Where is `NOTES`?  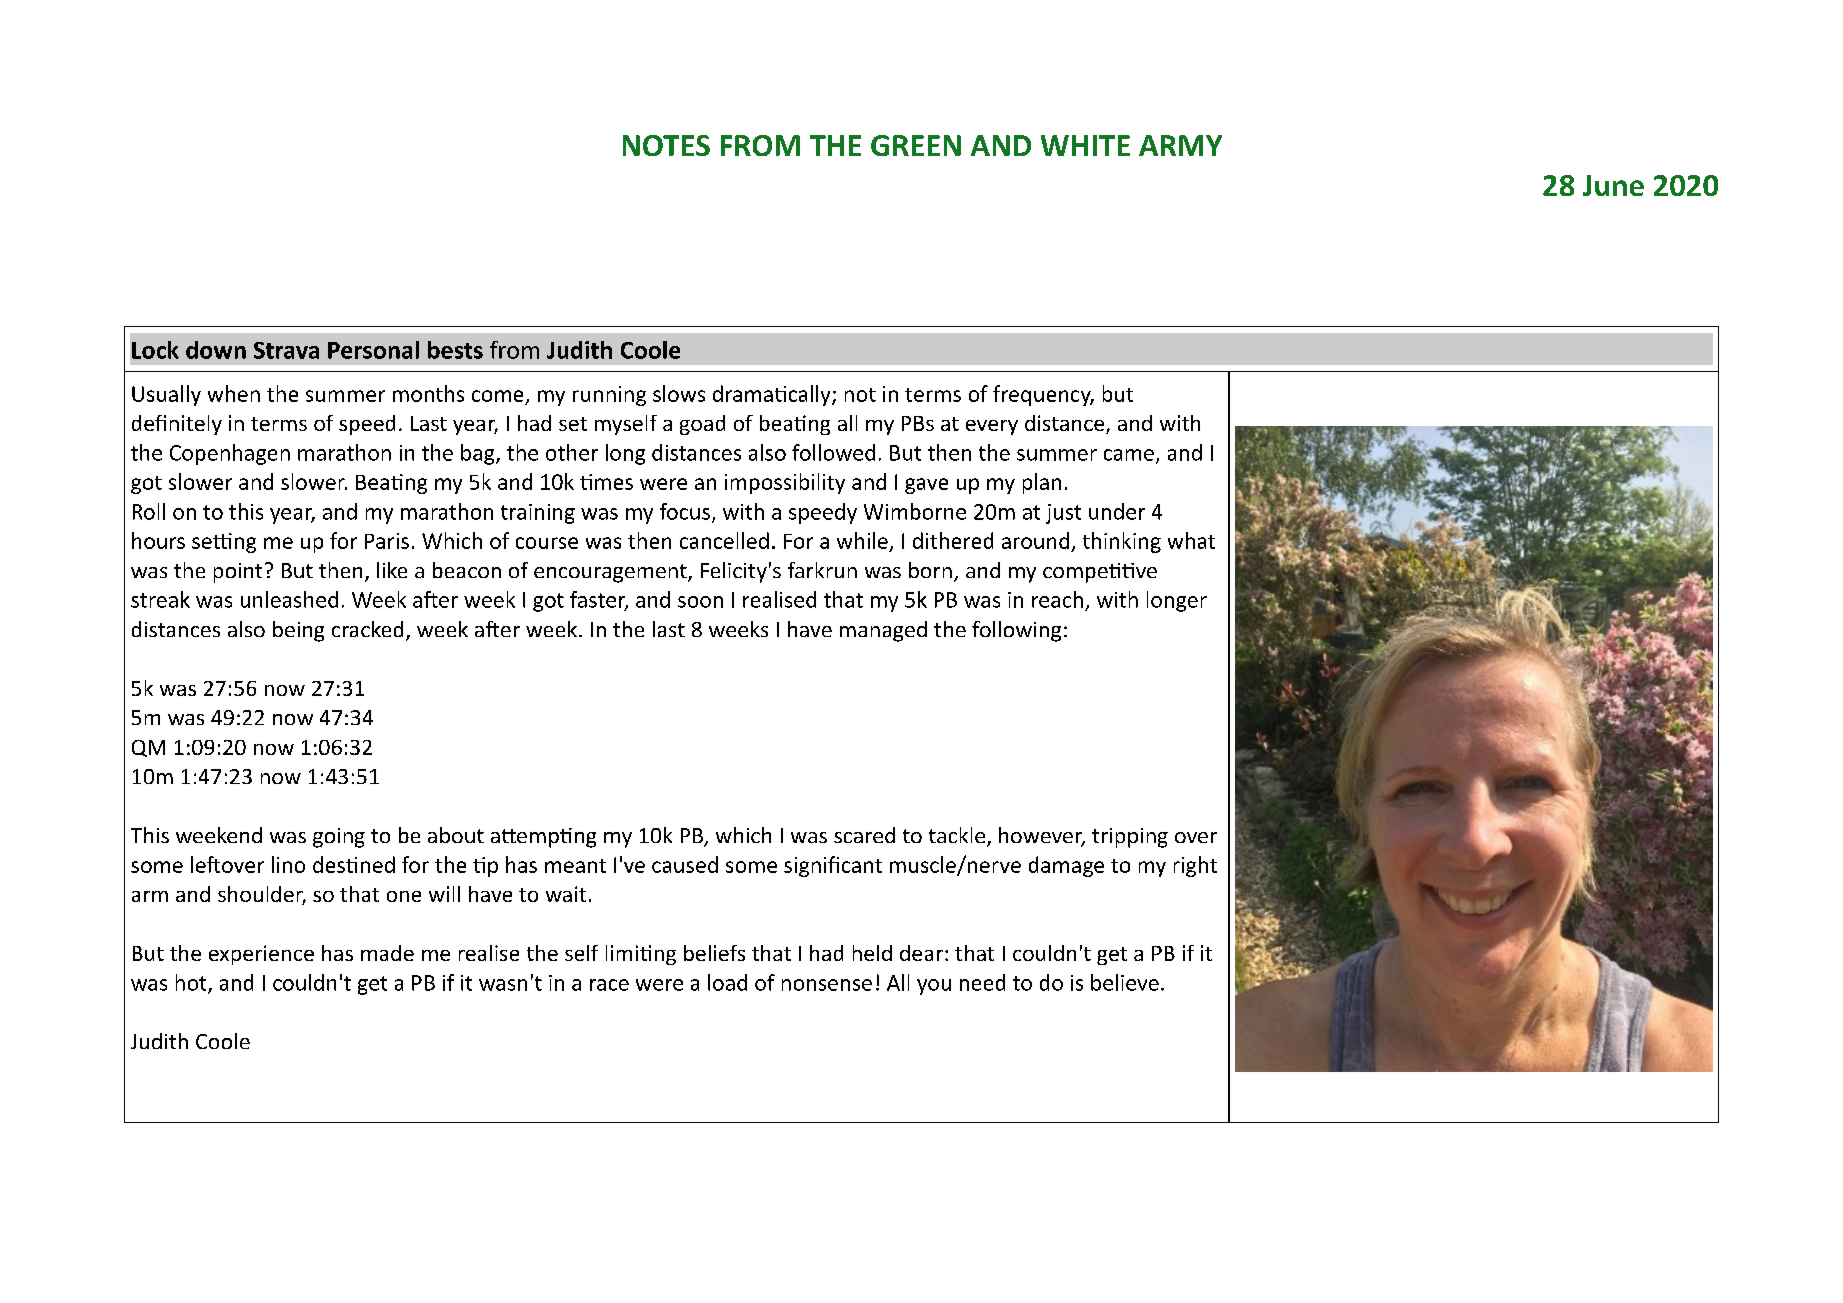
NOTES is located at coordinates (666, 145).
